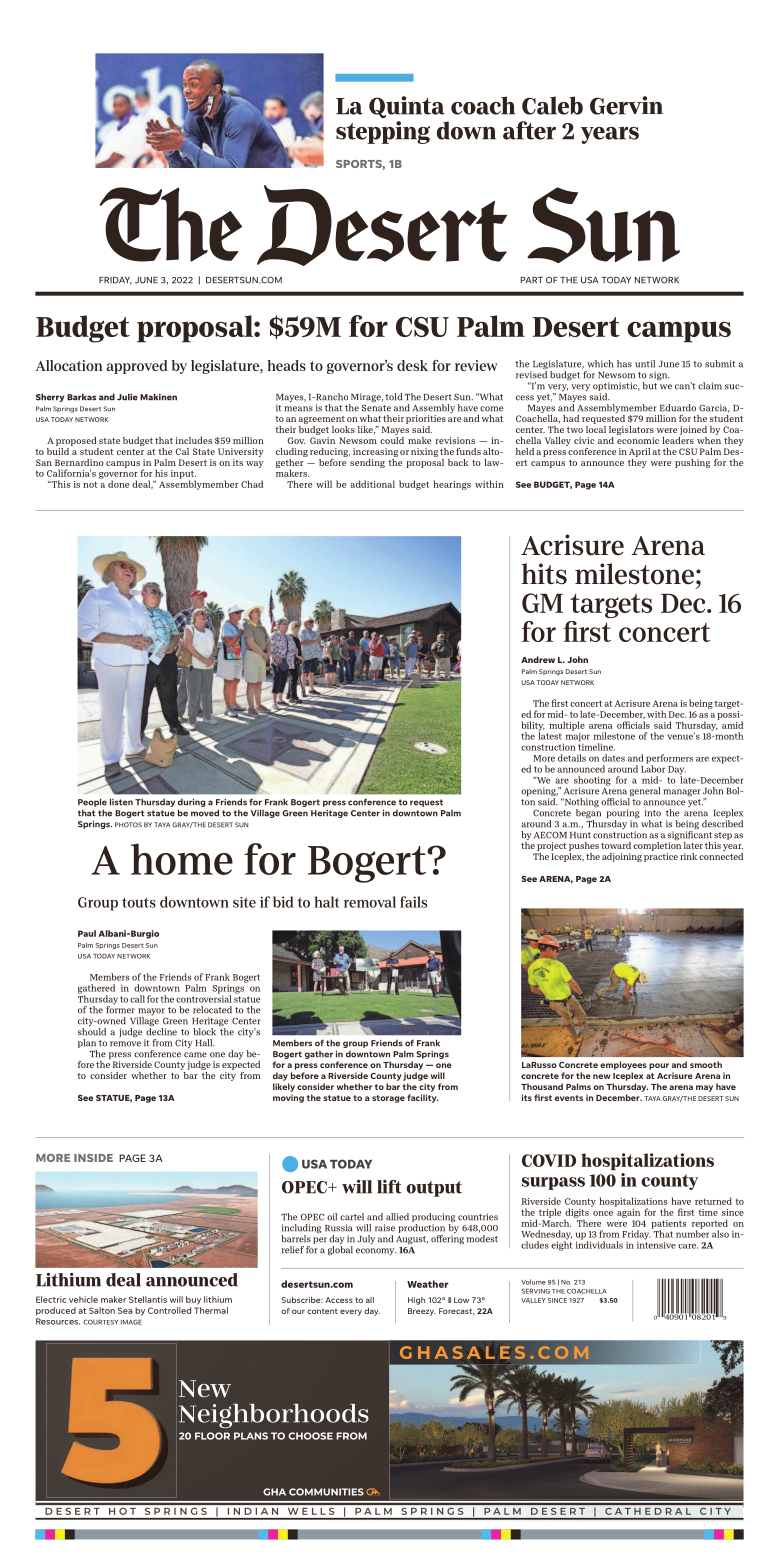 This page has width=779, height=1568. I want to click on Labor, so click(653, 768).
